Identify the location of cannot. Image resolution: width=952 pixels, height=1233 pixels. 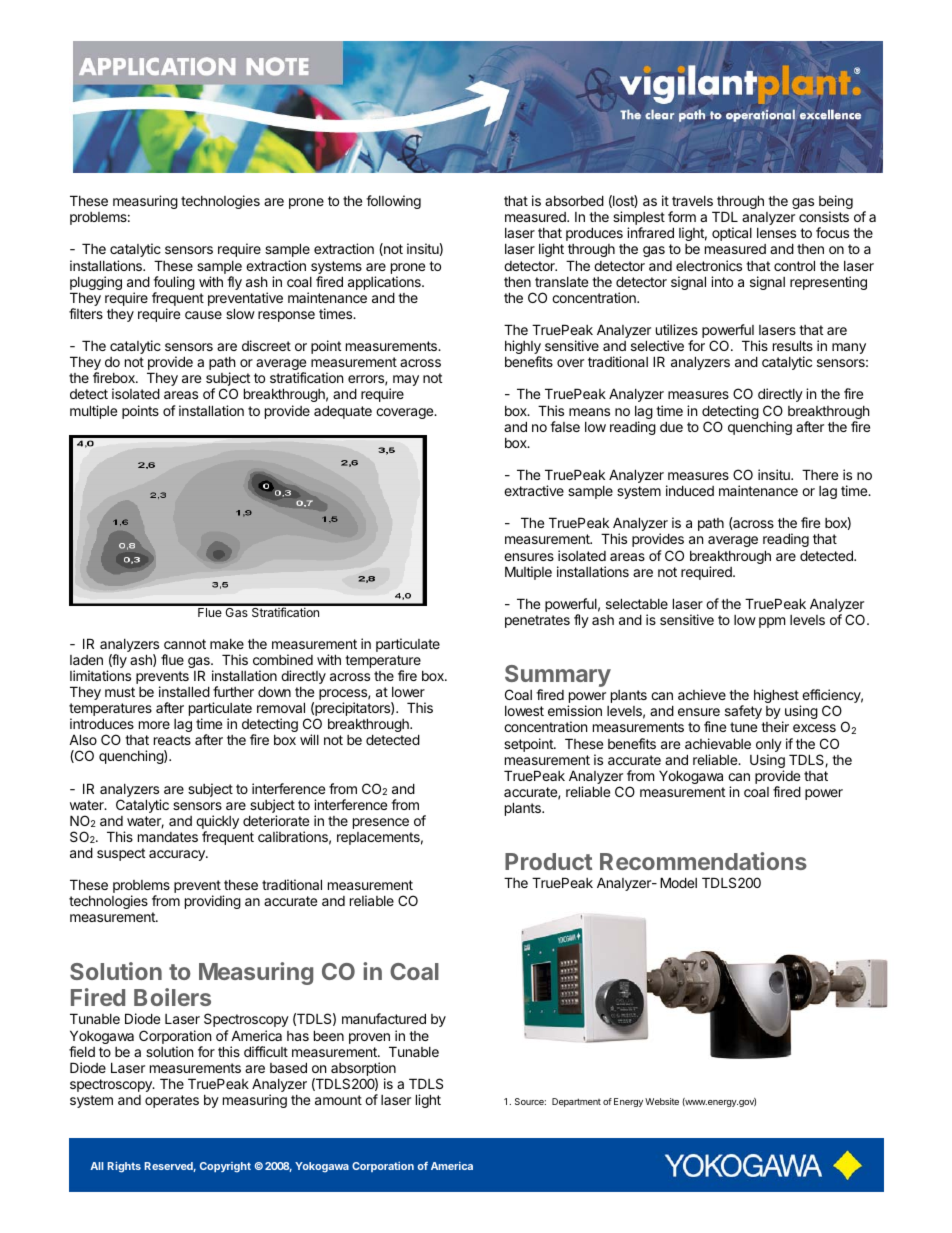
(185, 644).
